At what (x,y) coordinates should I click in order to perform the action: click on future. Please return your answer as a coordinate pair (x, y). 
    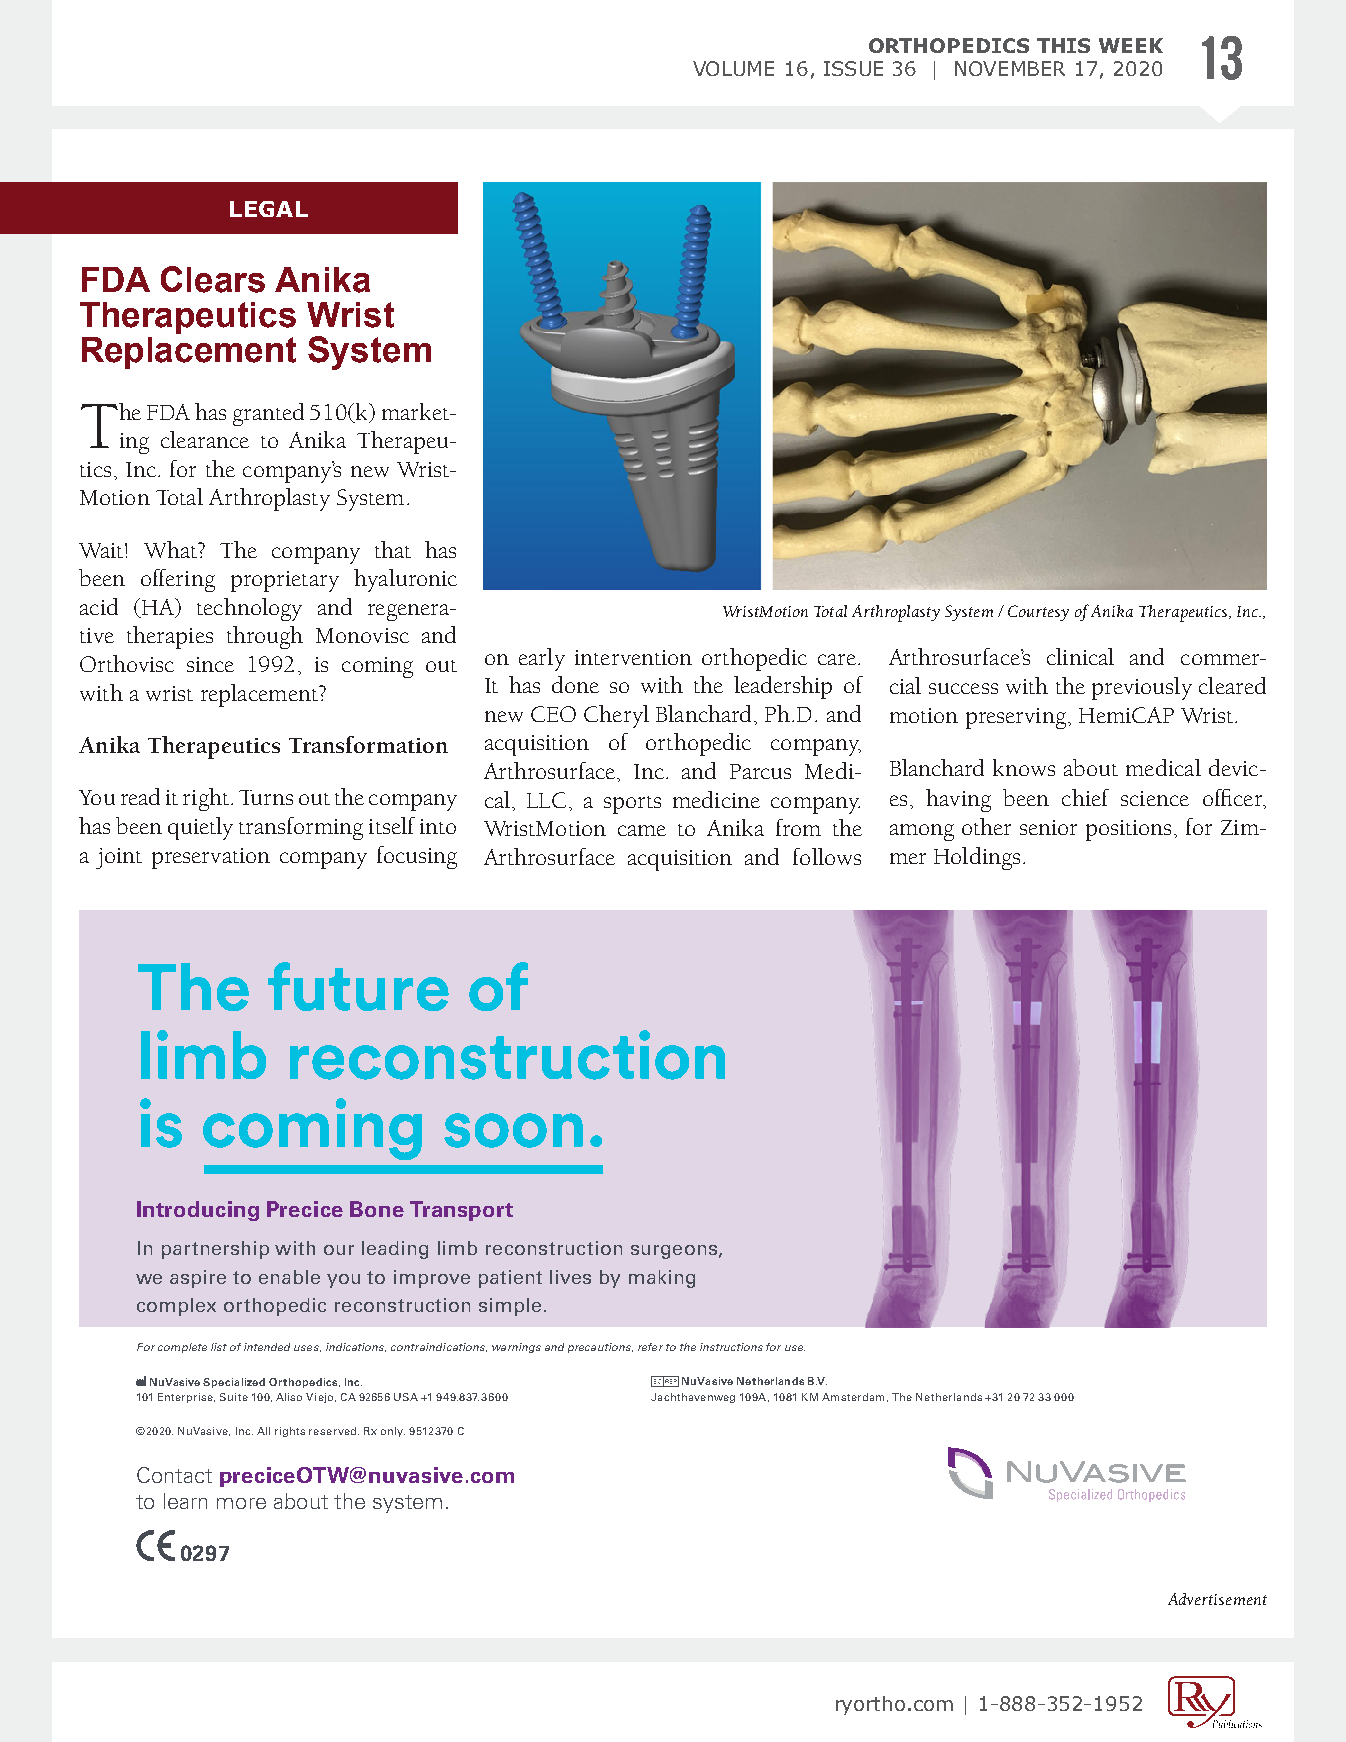
    Looking at the image, I should click on (358, 986).
